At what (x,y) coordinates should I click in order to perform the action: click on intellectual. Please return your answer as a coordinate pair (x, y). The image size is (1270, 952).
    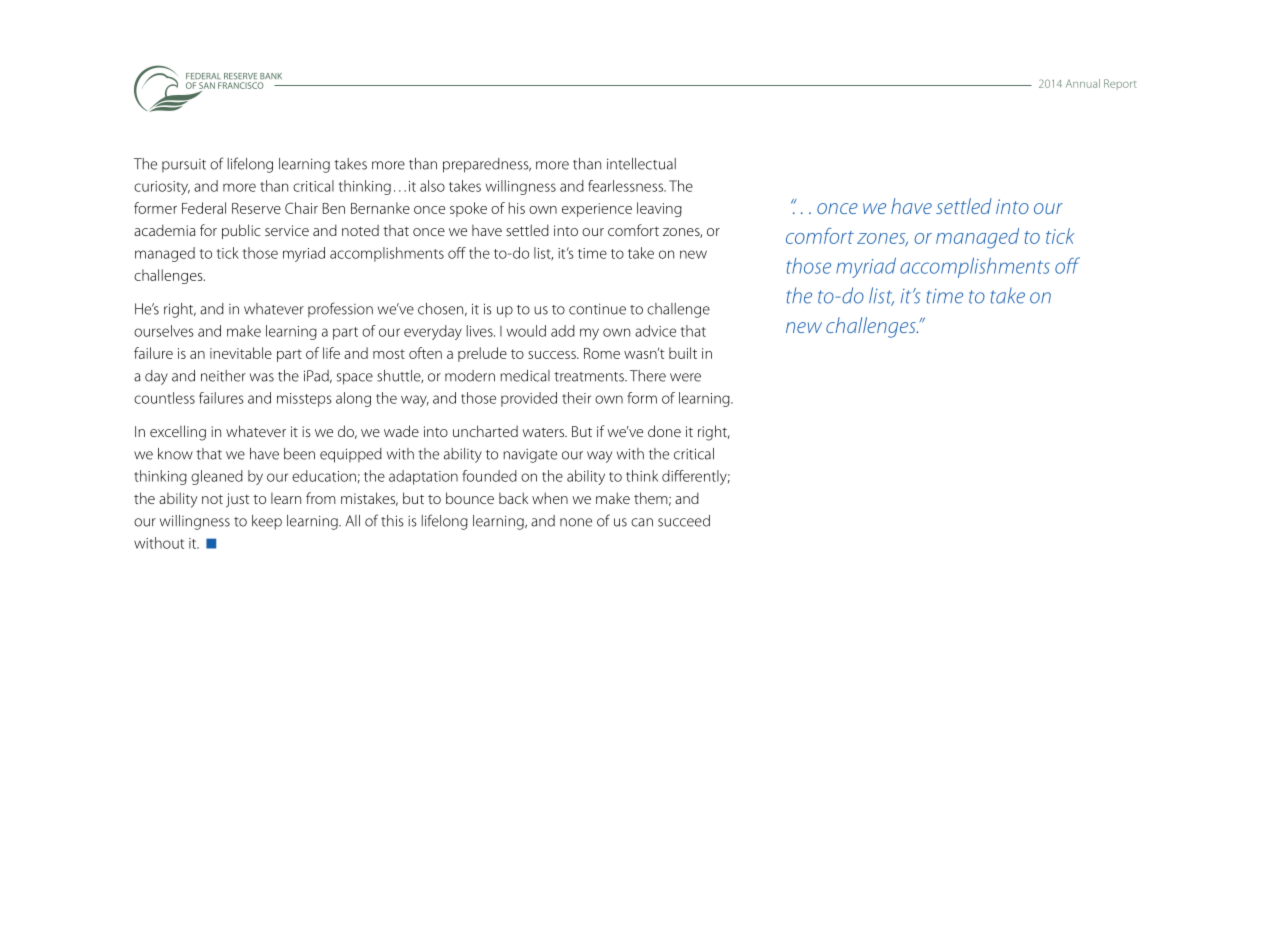
    Looking at the image, I should click on (641, 164).
